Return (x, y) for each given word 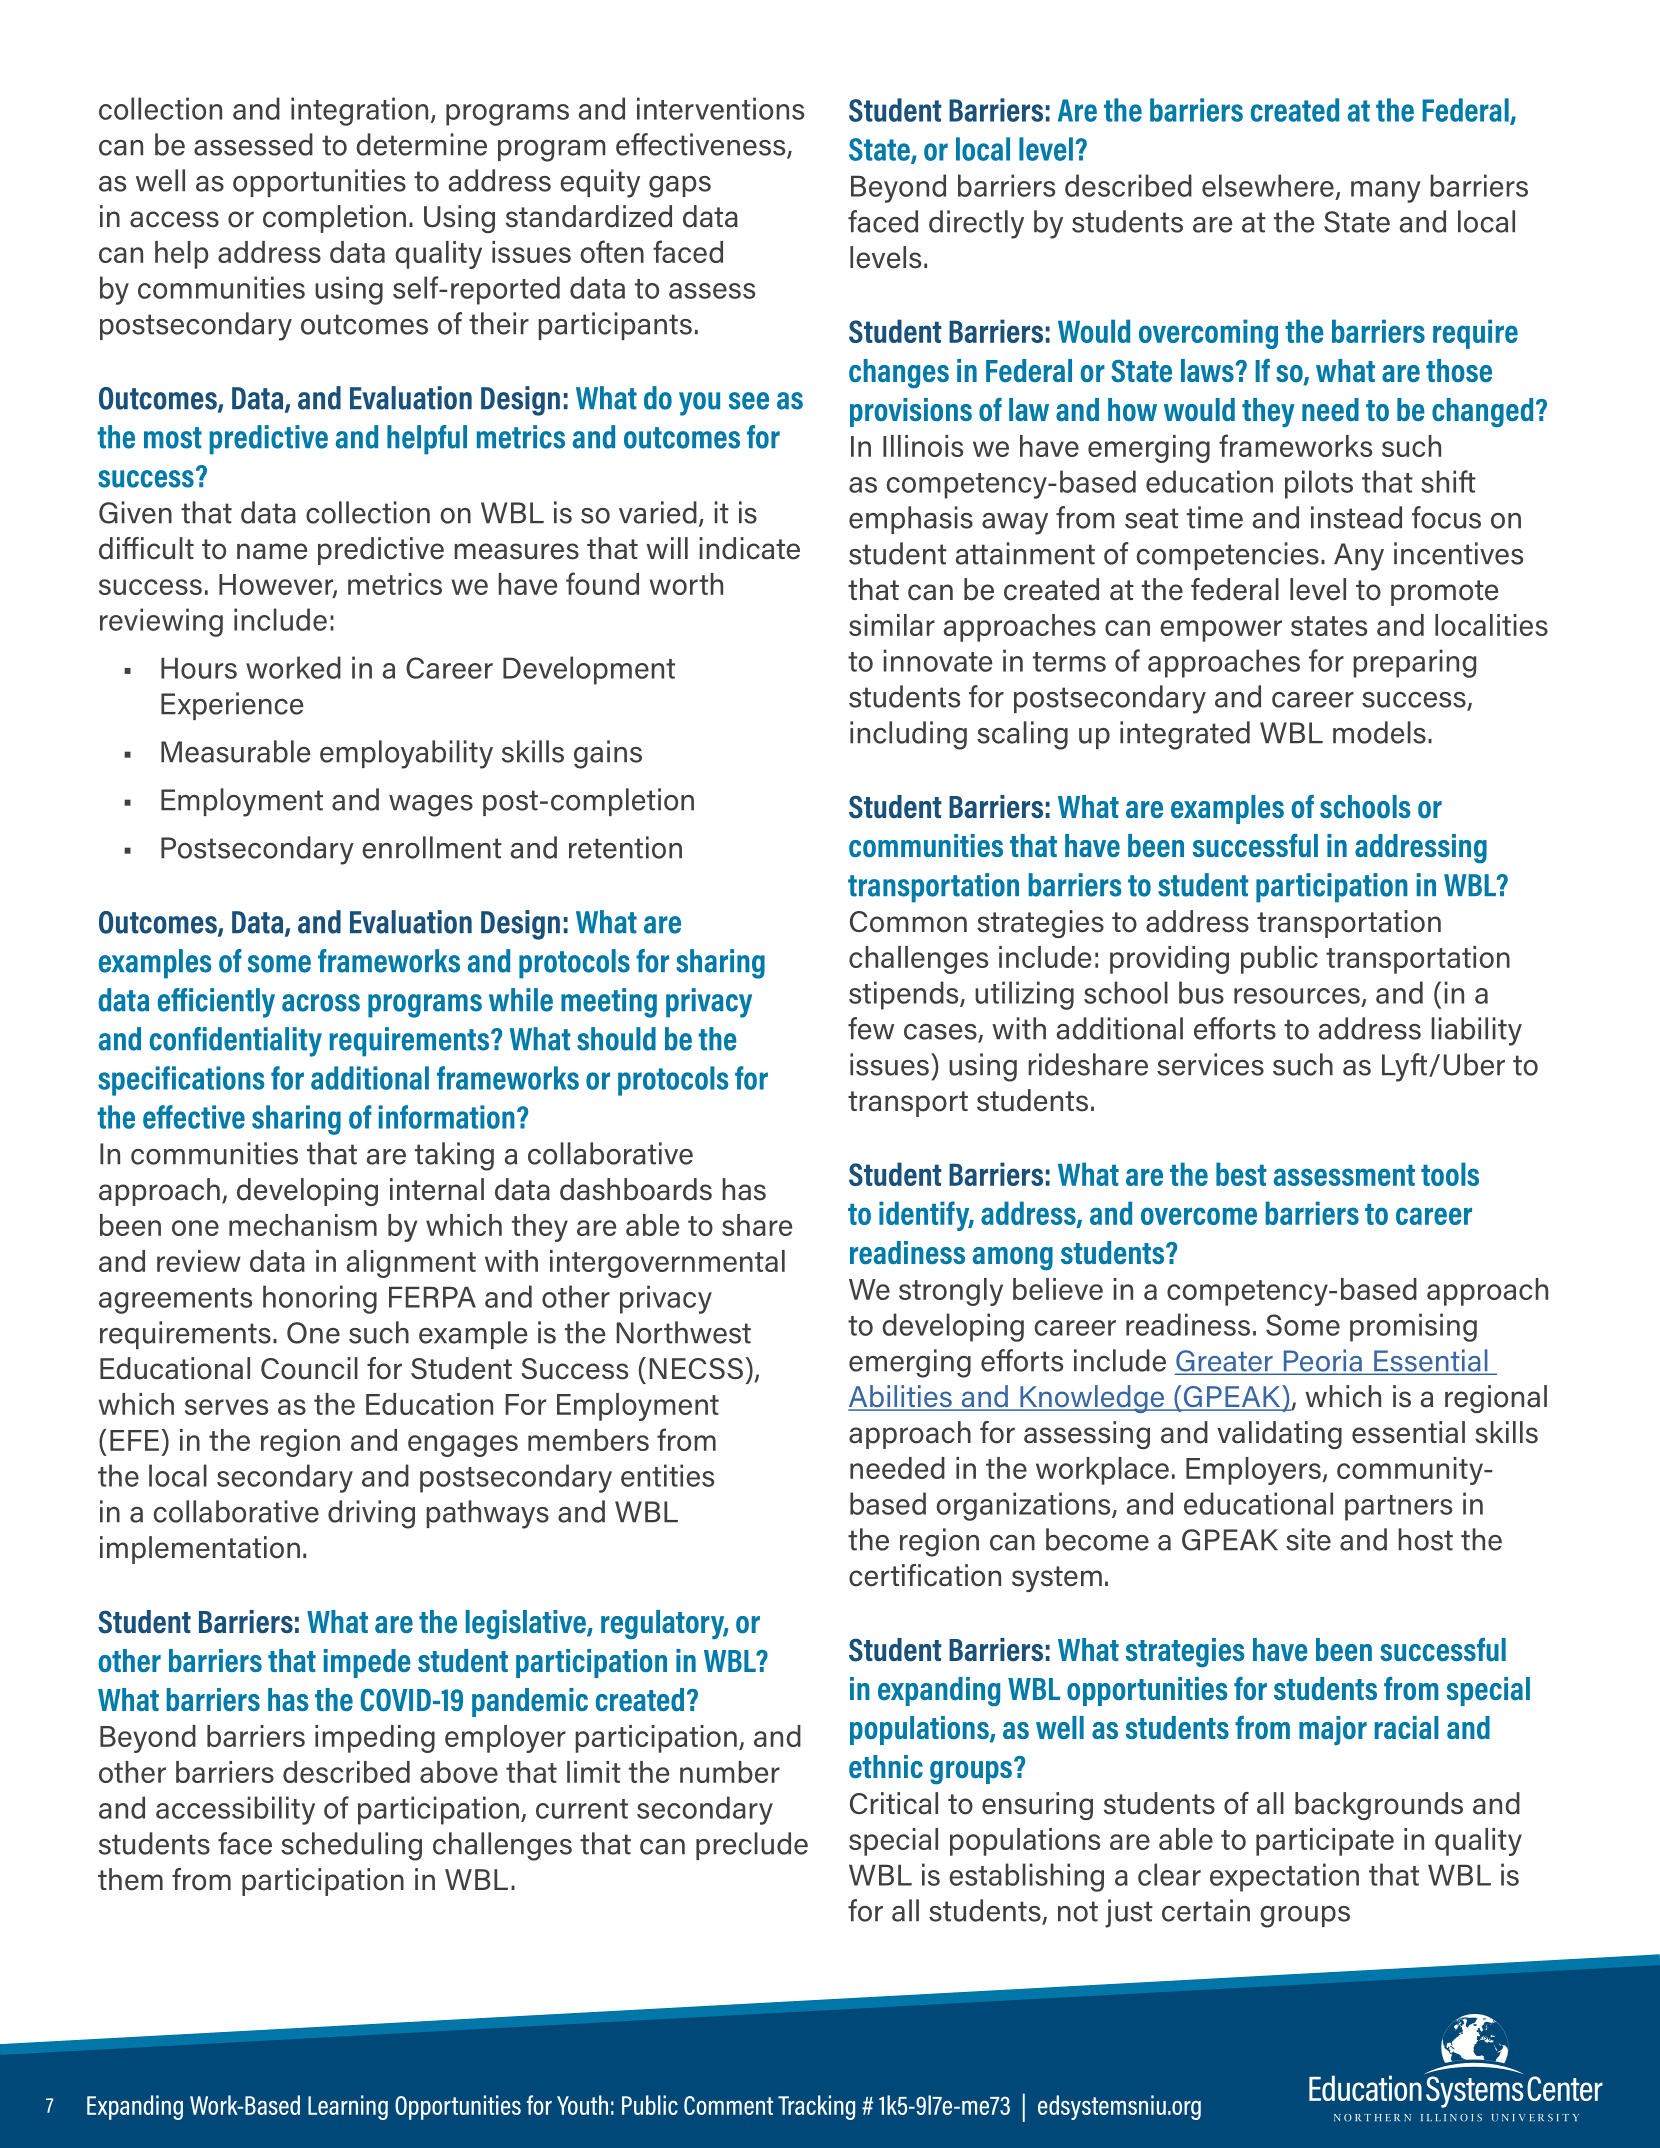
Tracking (816, 2107)
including (908, 735)
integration (359, 111)
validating (1279, 1435)
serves (226, 1407)
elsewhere (1268, 185)
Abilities (901, 1397)
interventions (720, 108)
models (1379, 732)
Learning (348, 2107)
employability (406, 754)
